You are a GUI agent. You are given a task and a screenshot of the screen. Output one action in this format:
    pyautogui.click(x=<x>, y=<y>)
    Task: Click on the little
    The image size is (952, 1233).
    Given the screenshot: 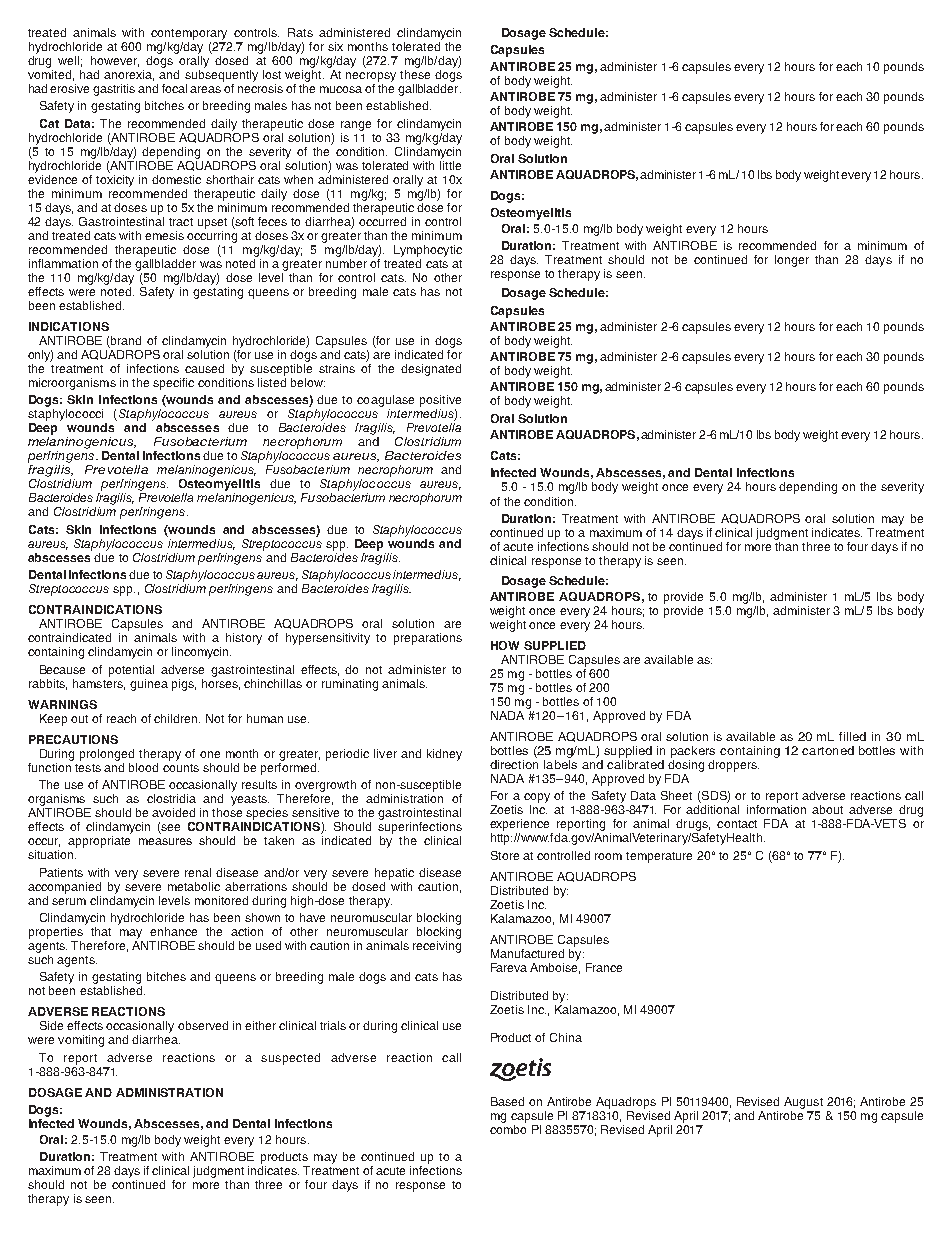 What is the action you would take?
    pyautogui.click(x=450, y=164)
